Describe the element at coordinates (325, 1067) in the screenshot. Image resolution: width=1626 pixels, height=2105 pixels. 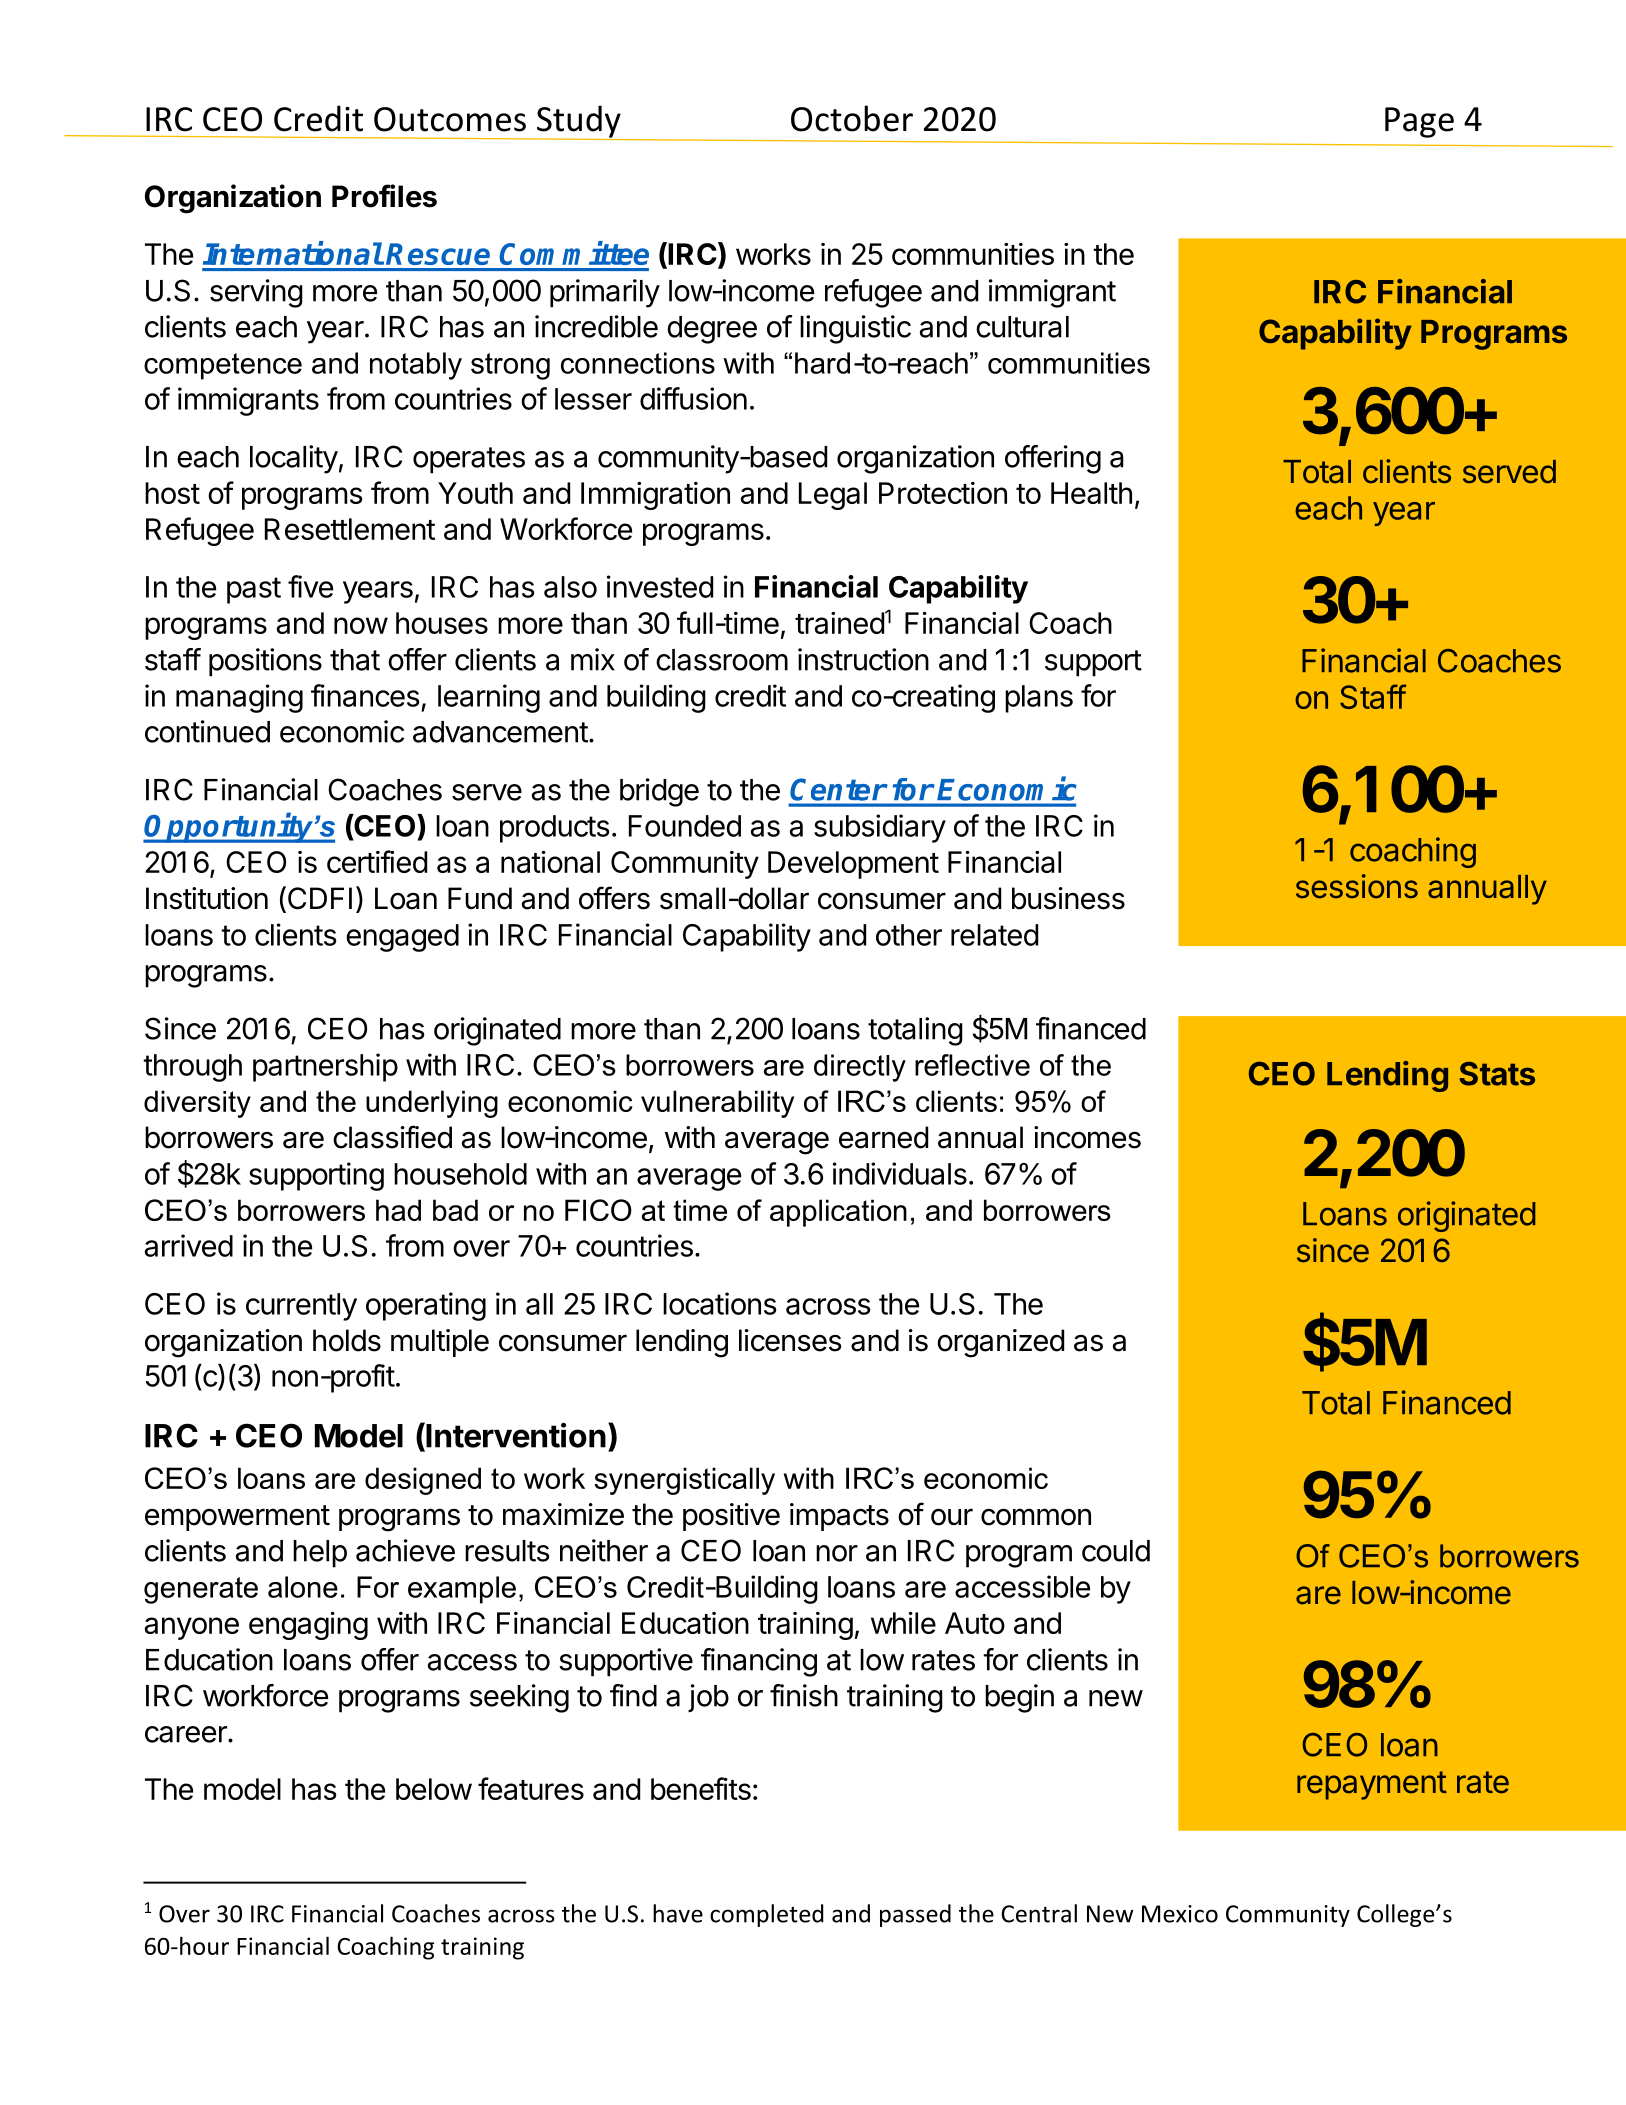
I see `partnership` at that location.
